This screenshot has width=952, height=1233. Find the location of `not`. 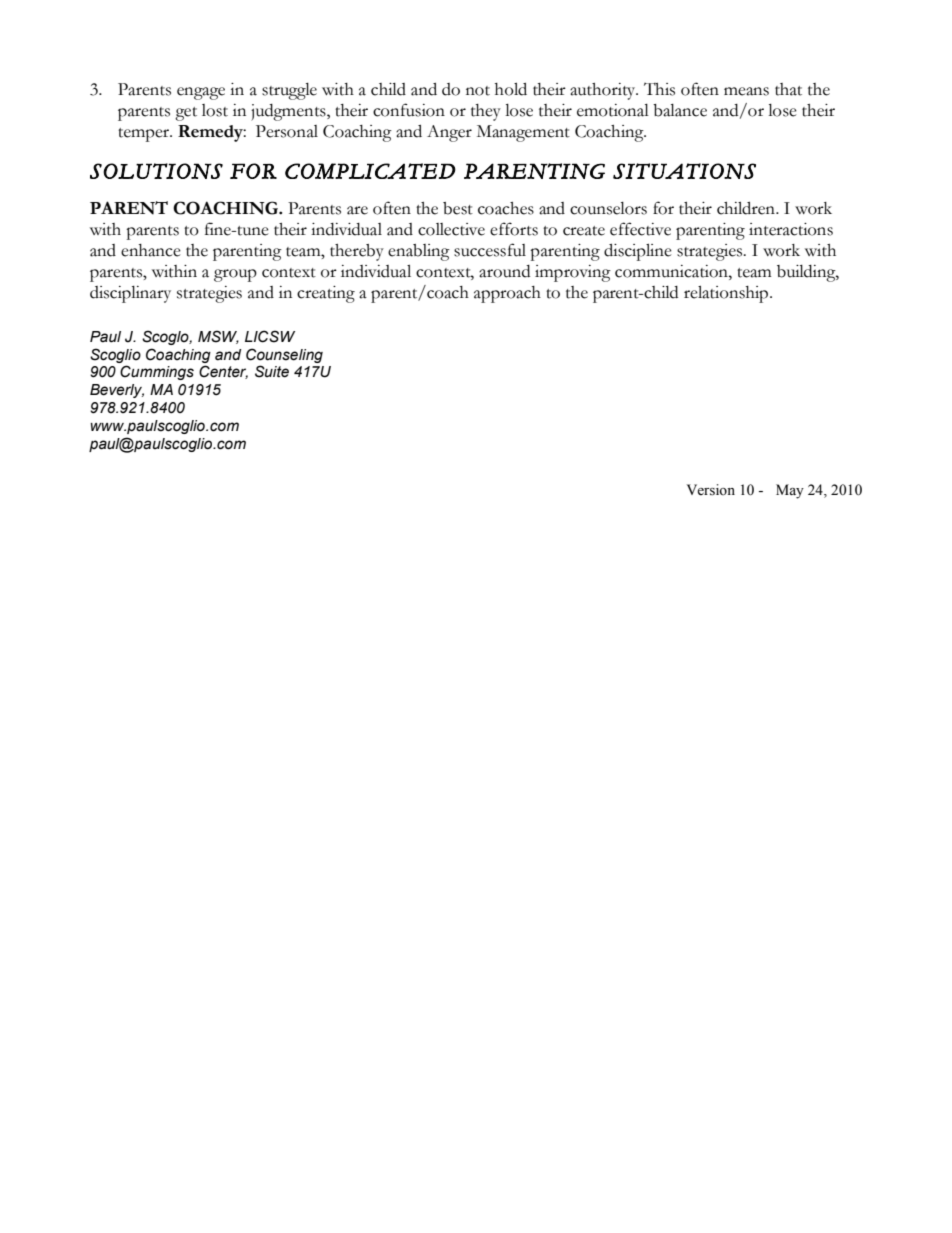

not is located at coordinates (478, 91).
